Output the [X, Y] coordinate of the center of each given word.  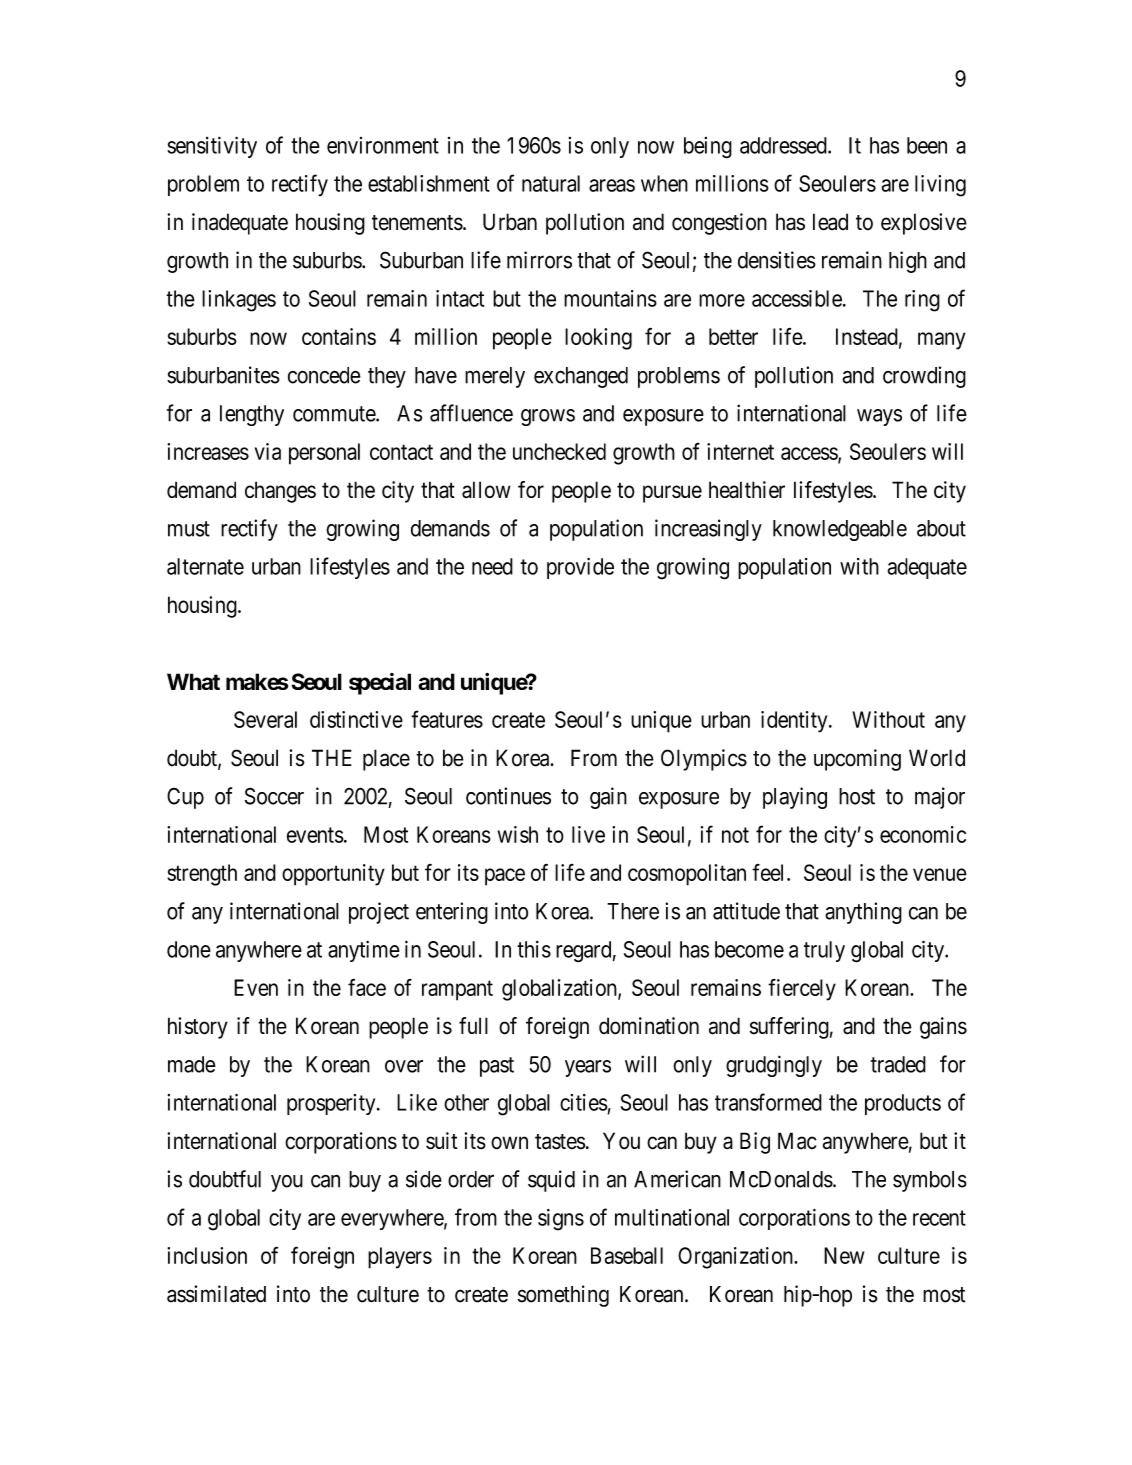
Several [265, 719]
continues [508, 796]
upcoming [857, 760]
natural [551, 183]
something [563, 1296]
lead [830, 222]
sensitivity [212, 147]
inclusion [207, 1255]
